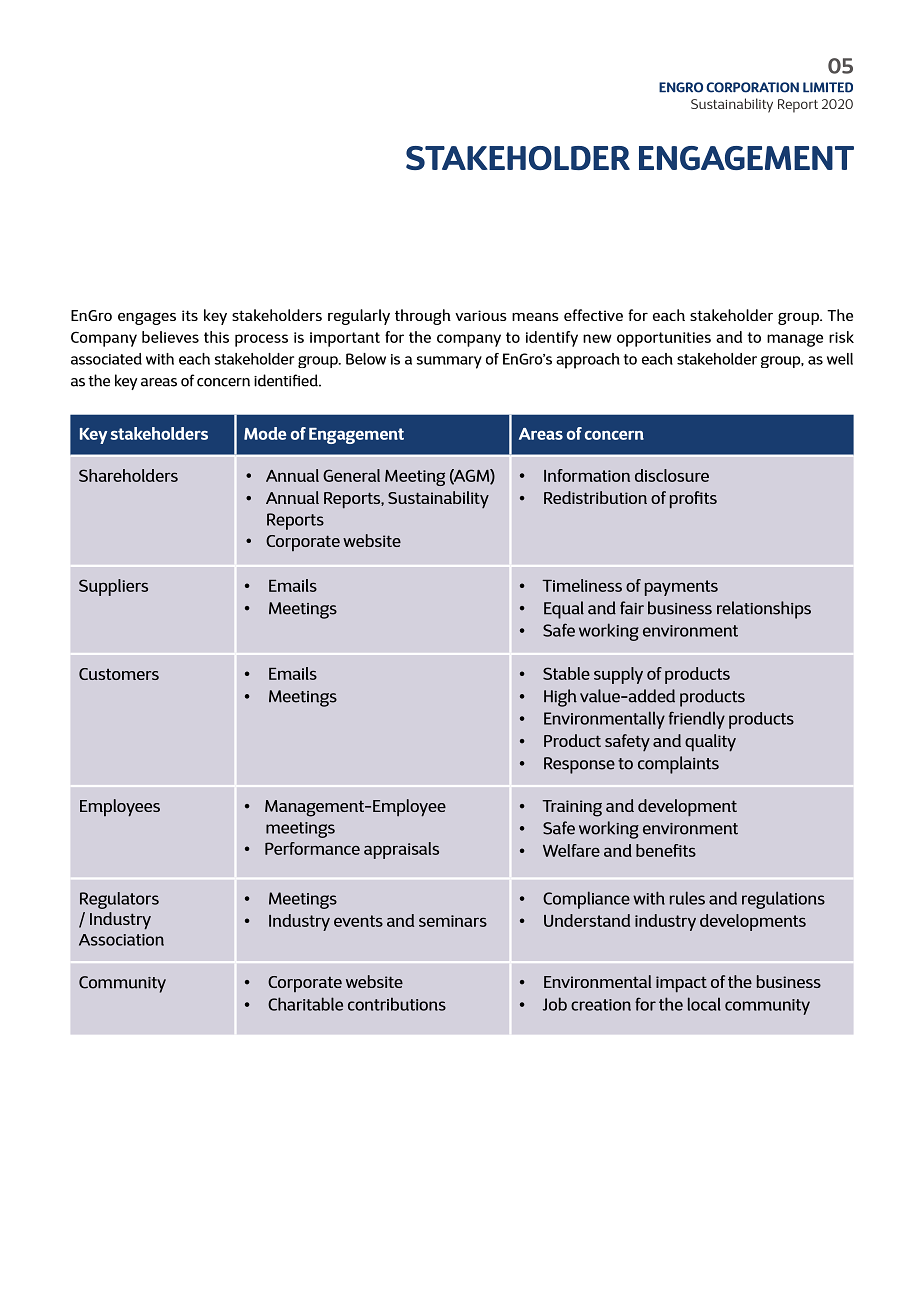  I want to click on risk, so click(841, 337).
